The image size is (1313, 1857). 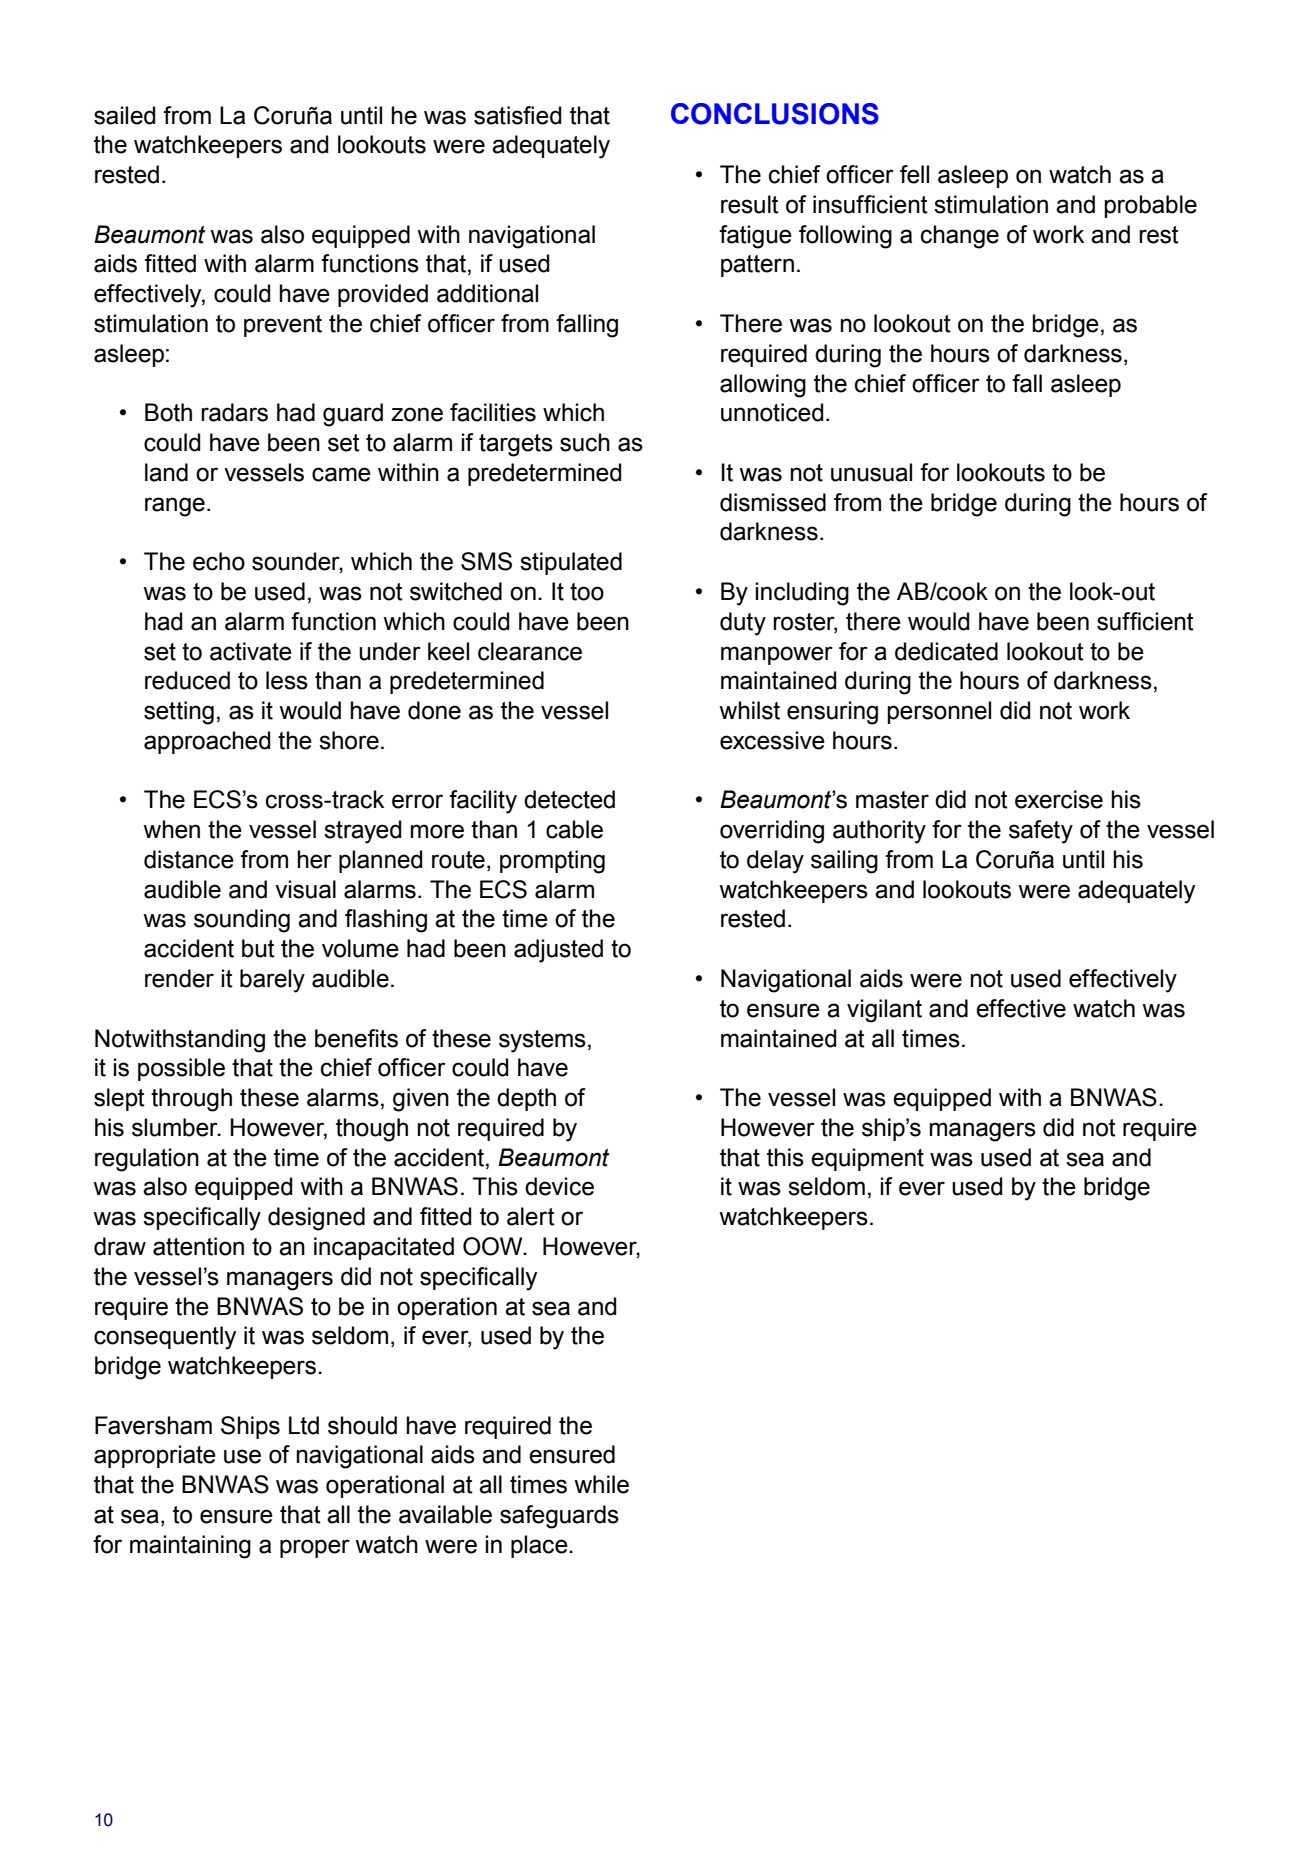 What do you see at coordinates (1041, 832) in the screenshot?
I see `safety` at bounding box center [1041, 832].
